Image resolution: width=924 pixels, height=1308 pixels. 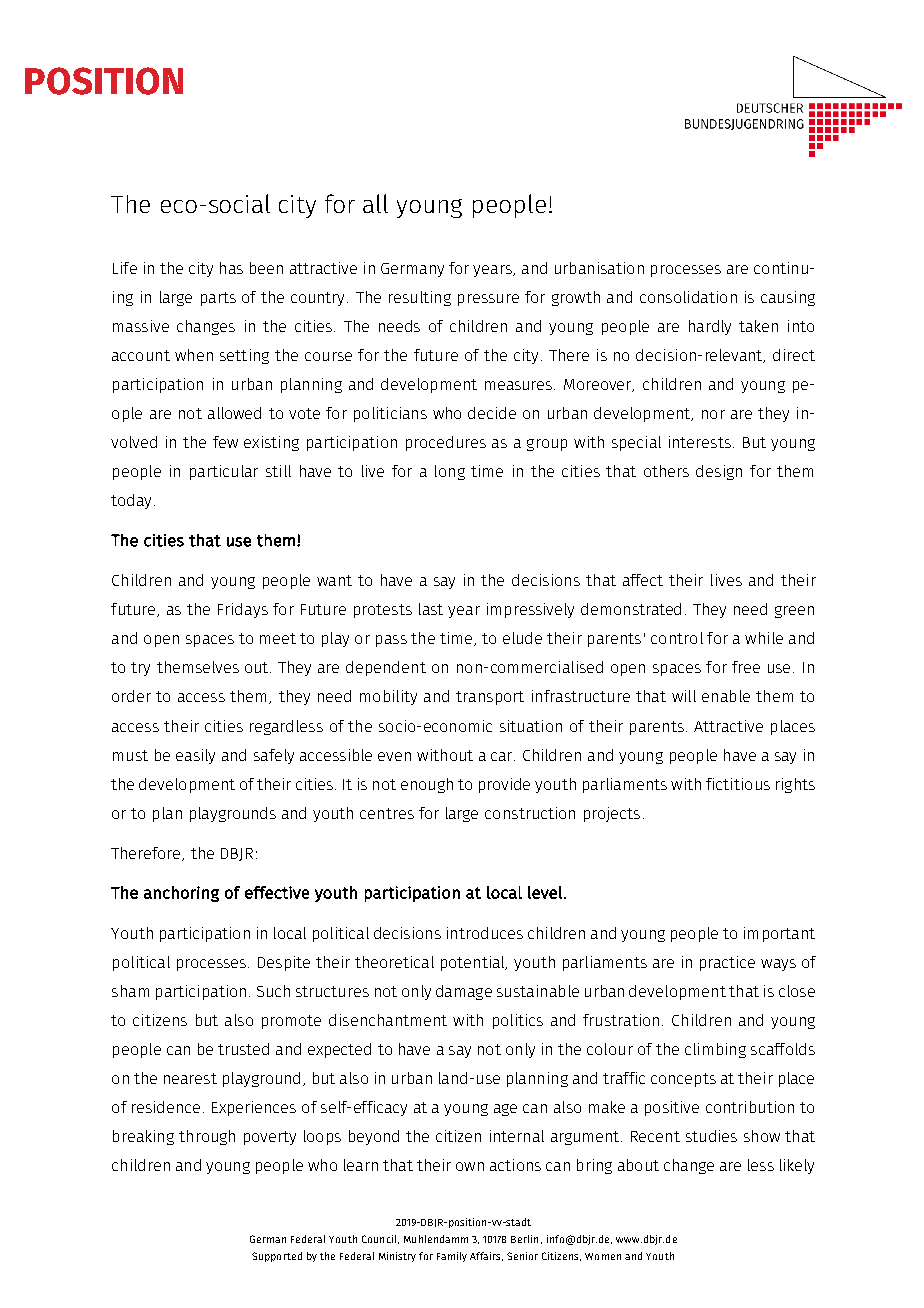 What do you see at coordinates (797, 1166) in the screenshot?
I see `likely` at bounding box center [797, 1166].
